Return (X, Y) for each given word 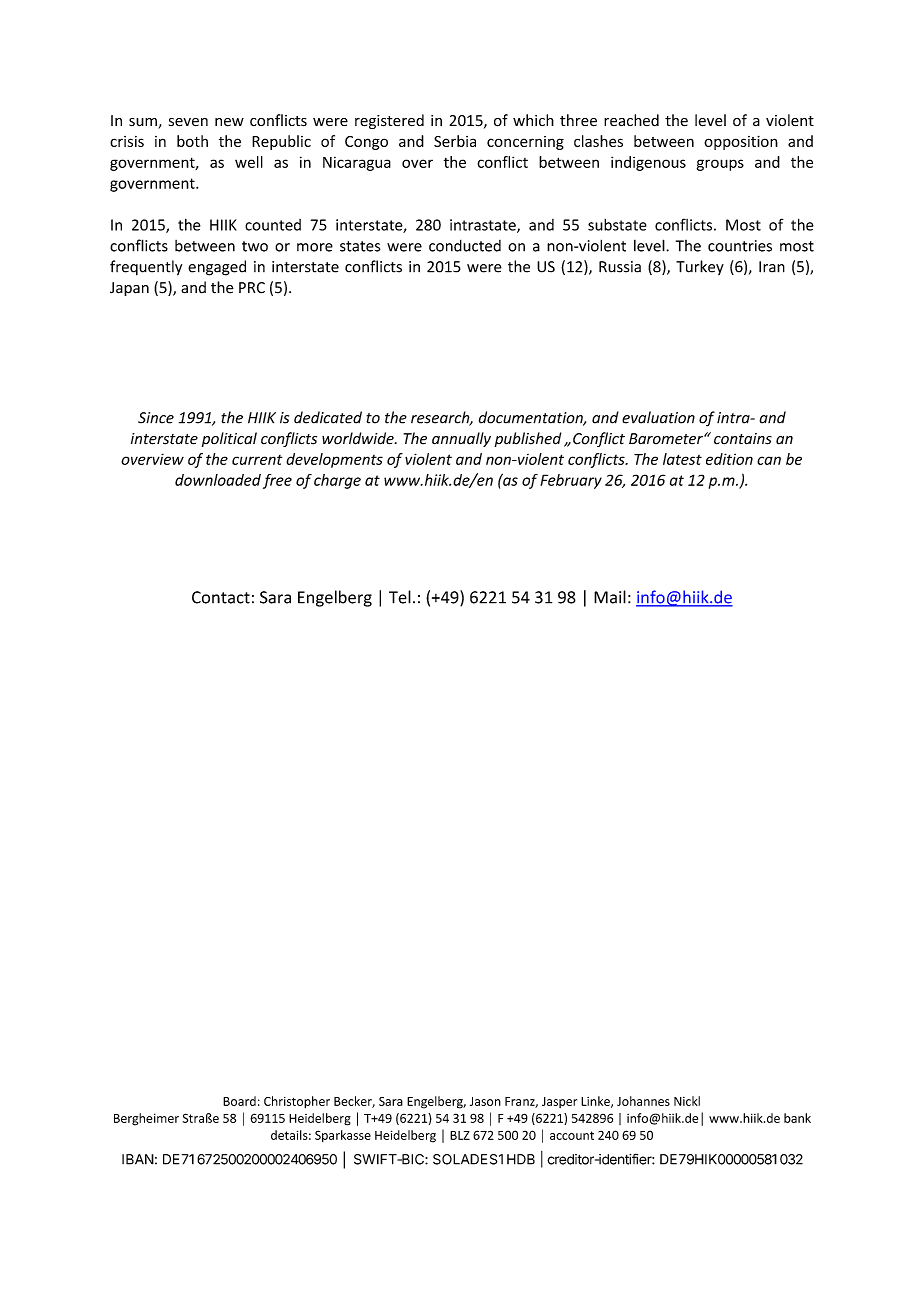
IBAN (138, 1159)
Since (156, 418)
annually (461, 439)
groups (720, 165)
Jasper (559, 1102)
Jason (485, 1101)
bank (797, 1118)
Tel (400, 597)
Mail (610, 597)
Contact (221, 597)
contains (743, 439)
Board (239, 1101)
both (192, 141)
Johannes (643, 1101)
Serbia (455, 141)
